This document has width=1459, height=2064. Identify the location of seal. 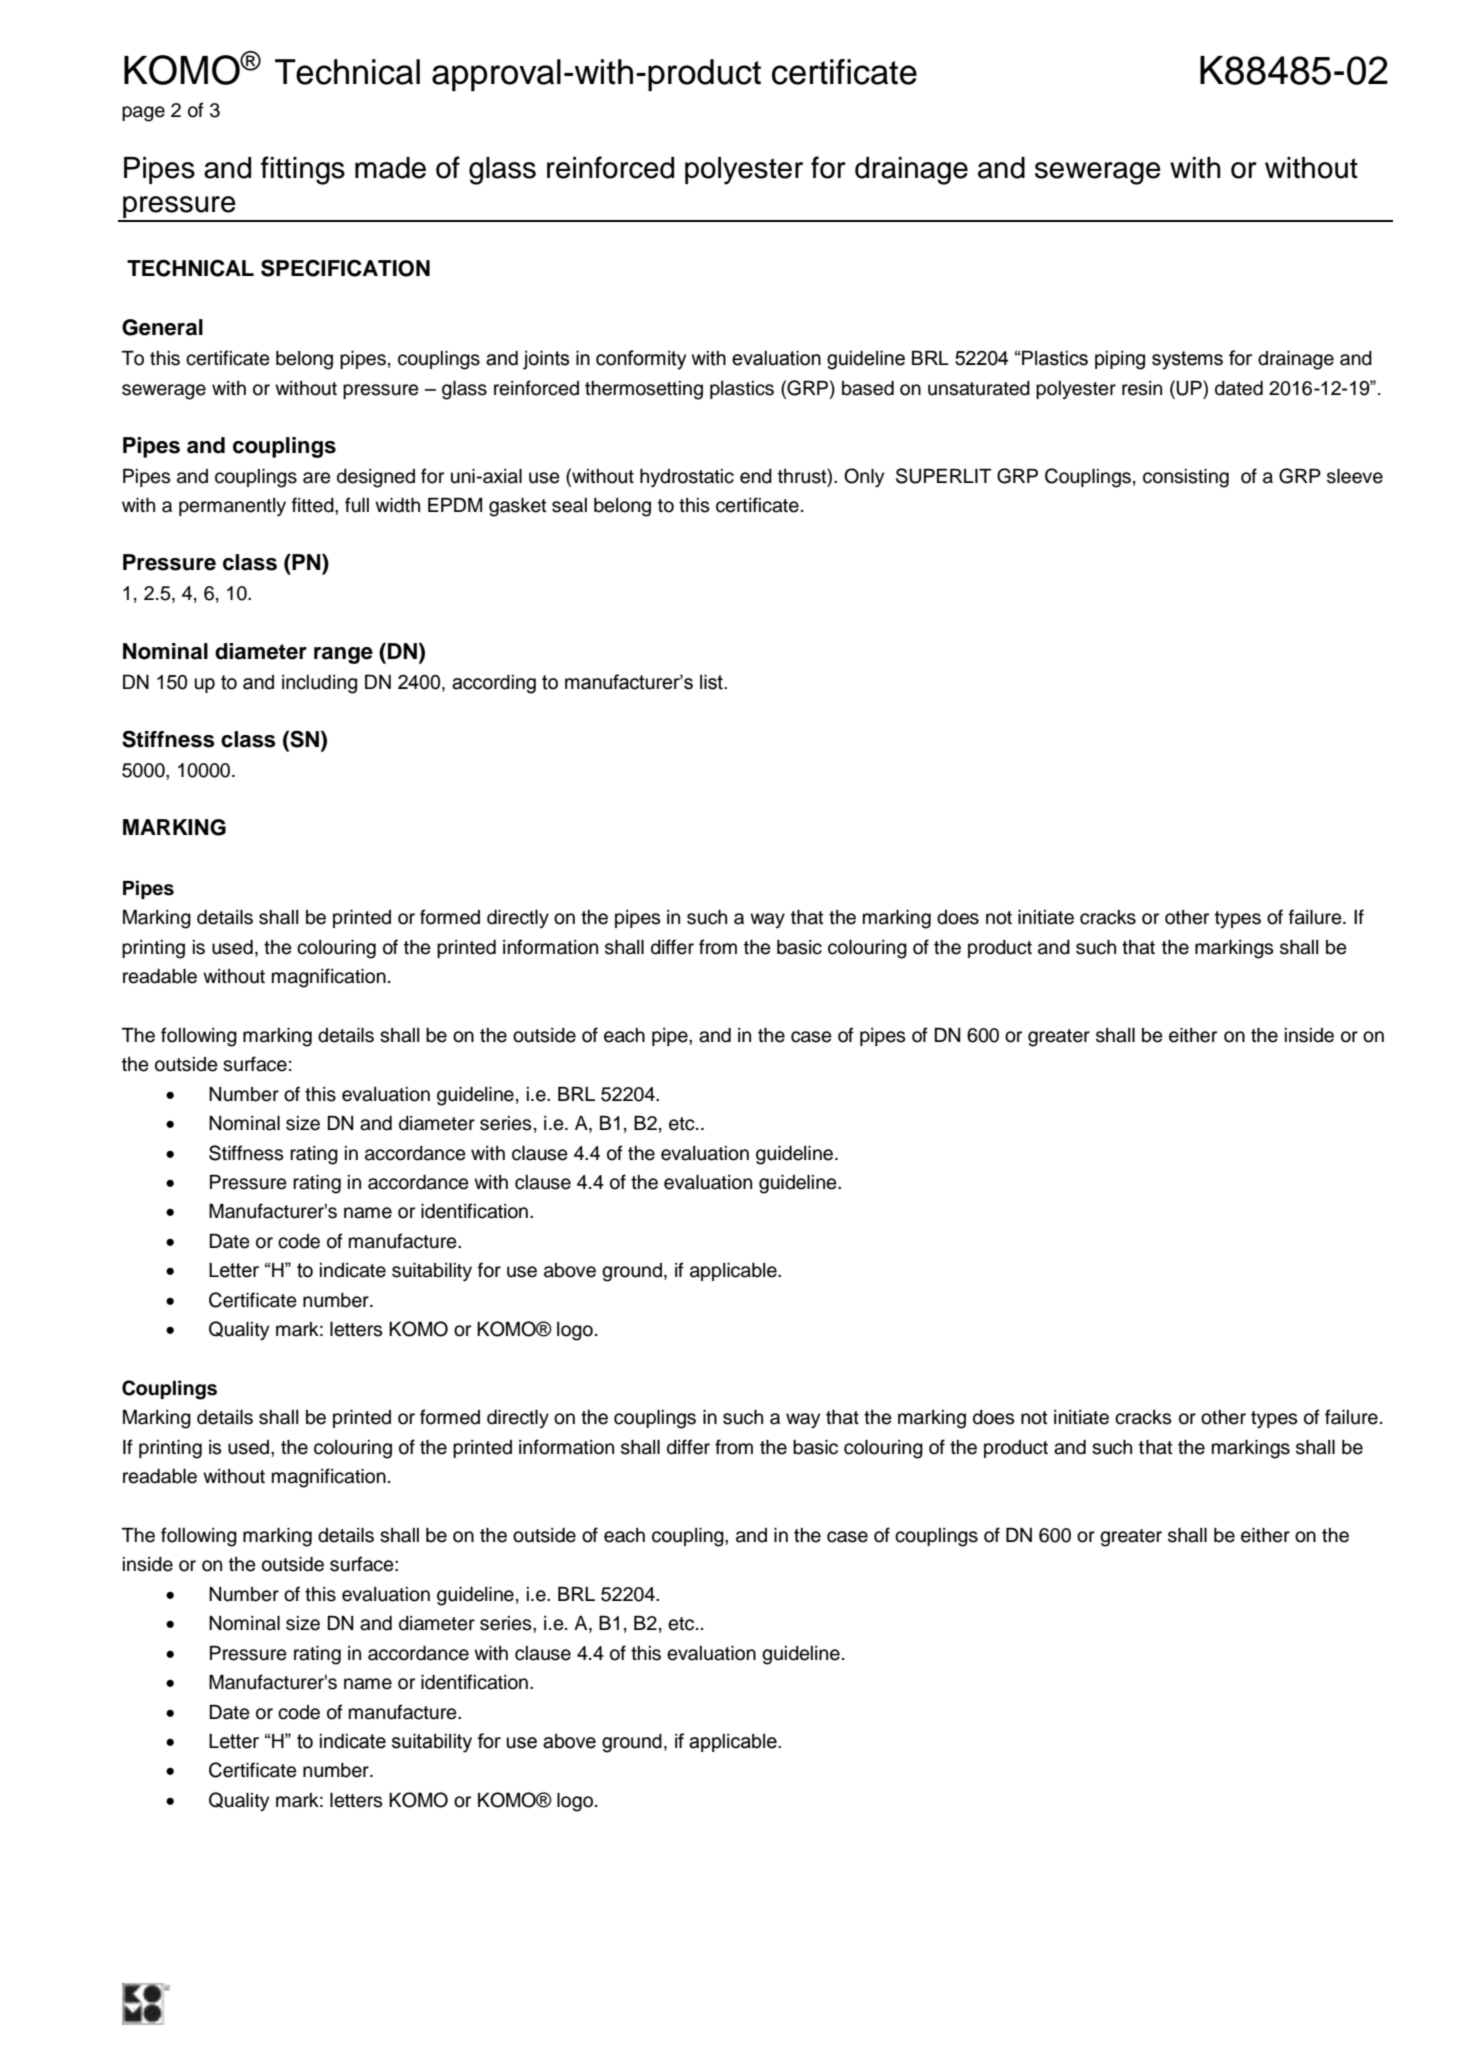
(569, 505).
